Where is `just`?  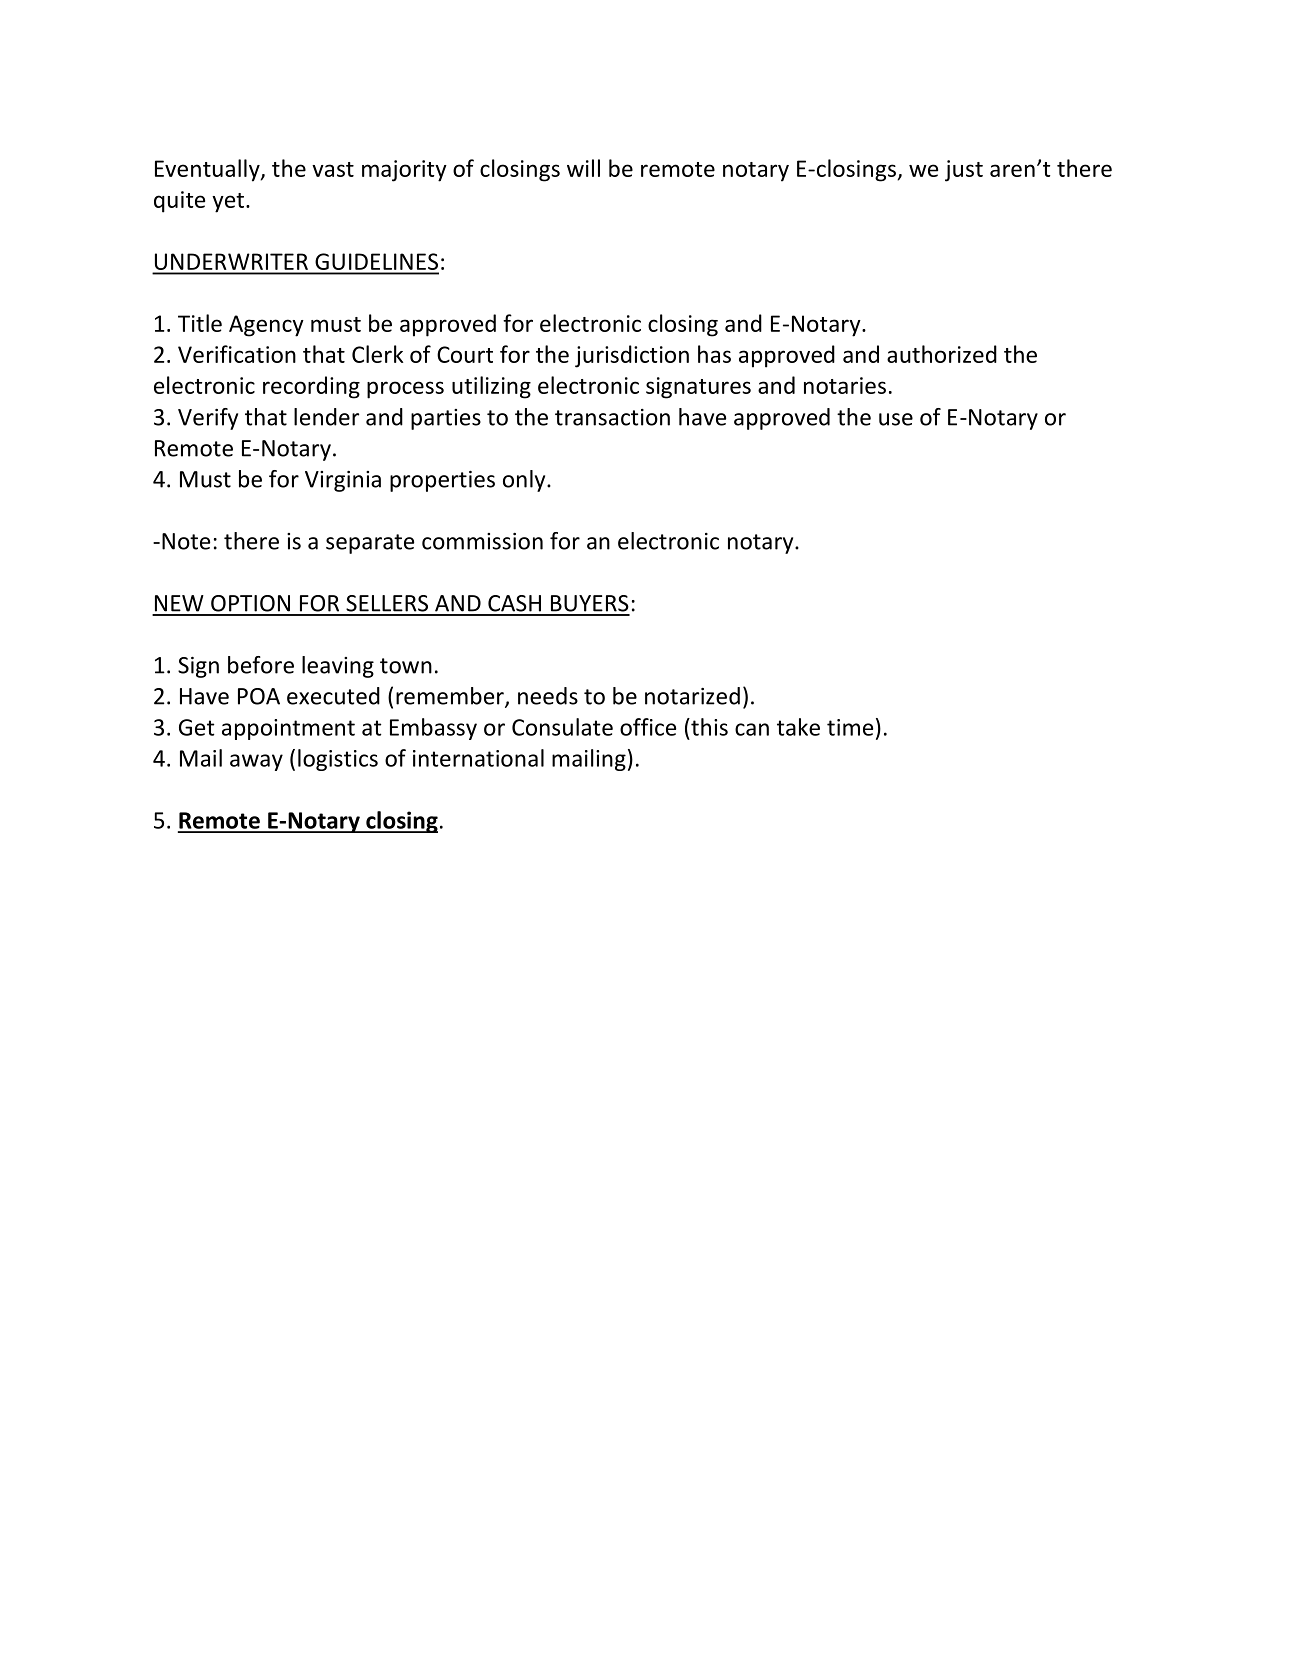 just is located at coordinates (964, 171).
